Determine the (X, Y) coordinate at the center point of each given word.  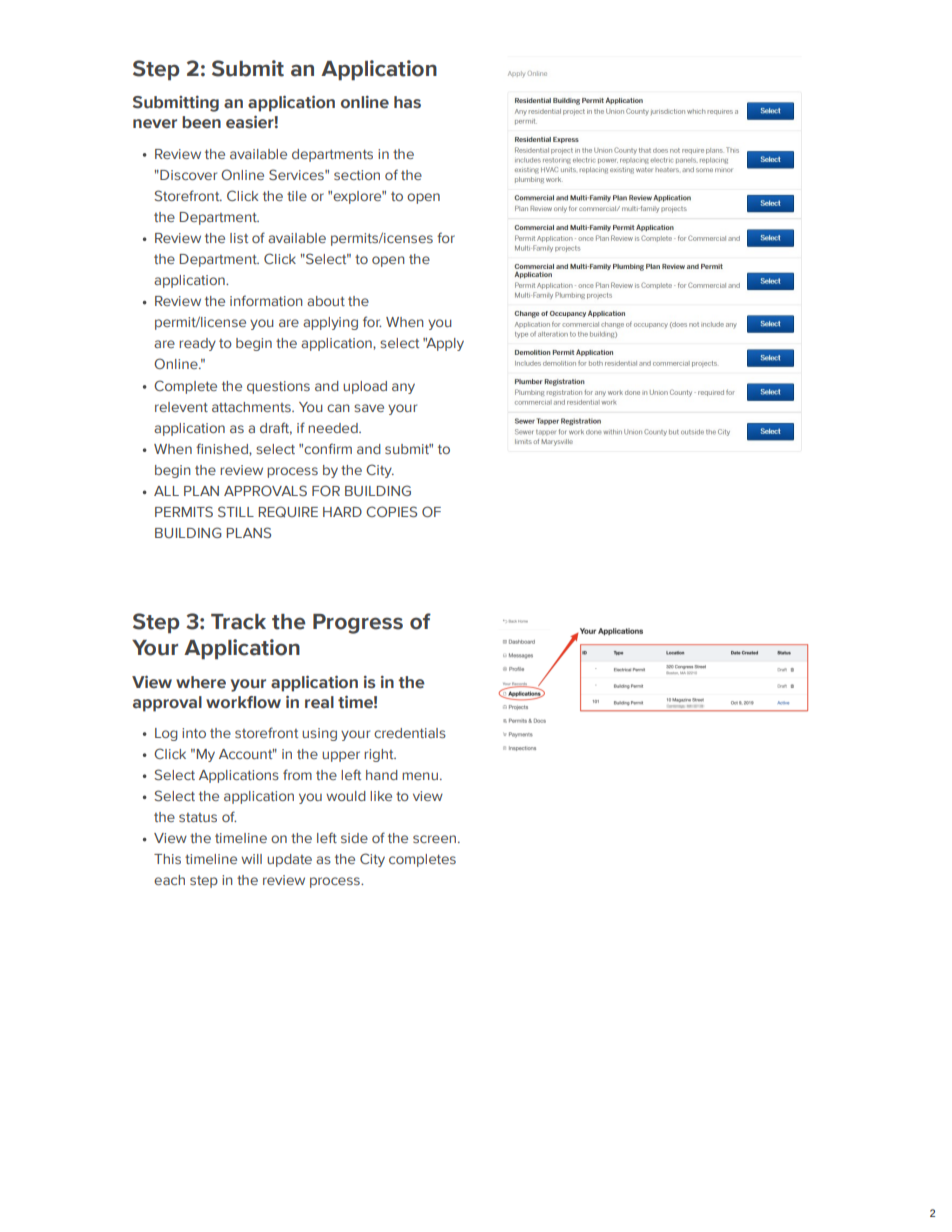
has (407, 102)
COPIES (391, 511)
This (167, 859)
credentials (410, 733)
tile (297, 196)
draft (276, 428)
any (403, 388)
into (194, 733)
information (266, 300)
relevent (181, 407)
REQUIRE (288, 511)
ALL (166, 491)
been (201, 122)
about (326, 301)
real (319, 702)
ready (197, 344)
